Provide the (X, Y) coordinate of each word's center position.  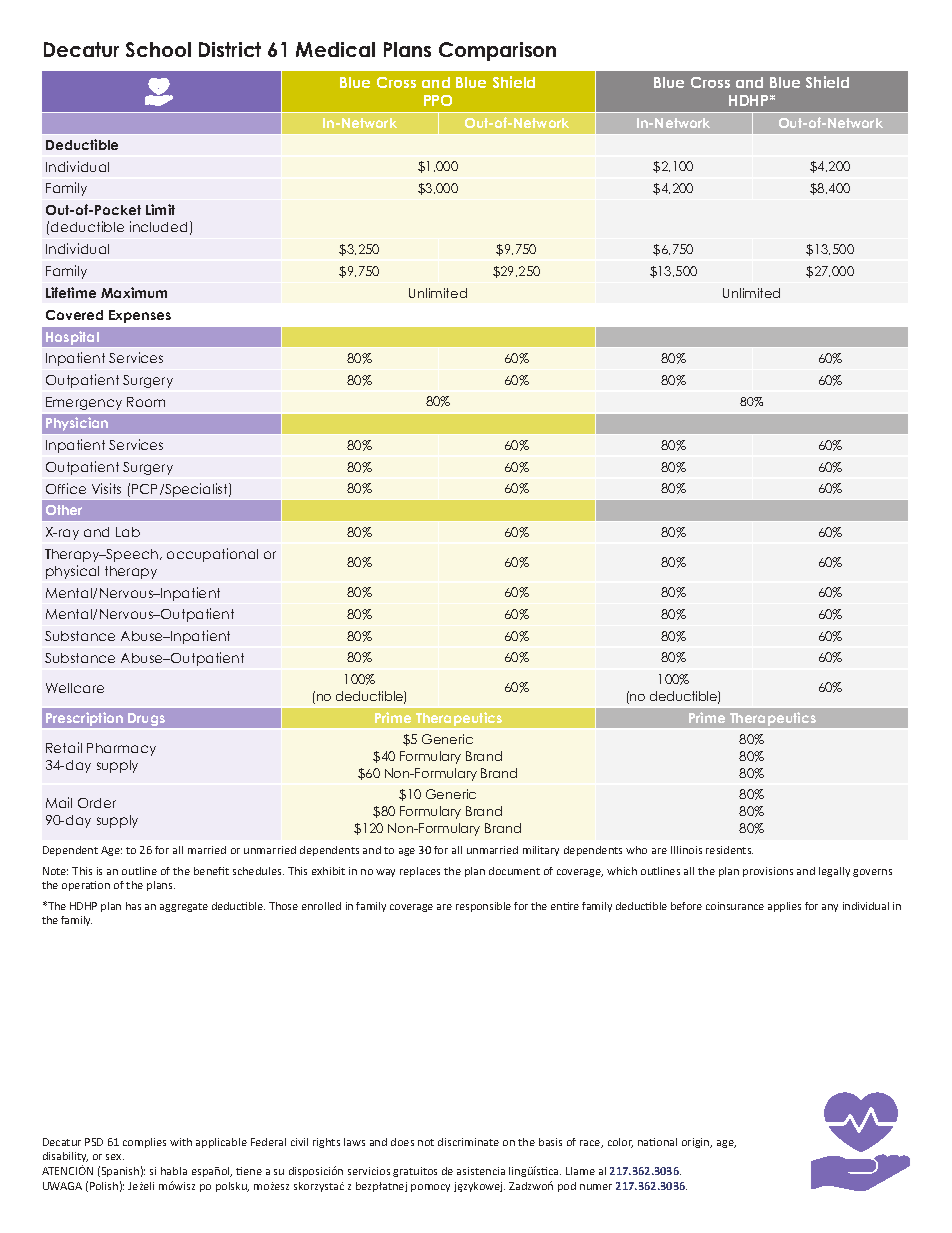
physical (72, 572)
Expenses (140, 316)
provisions (768, 872)
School (158, 49)
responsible (483, 907)
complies (144, 1143)
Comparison (497, 51)
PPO (438, 100)
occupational (212, 555)
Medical (335, 49)
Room (146, 402)
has (133, 906)
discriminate (468, 1142)
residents (729, 850)
